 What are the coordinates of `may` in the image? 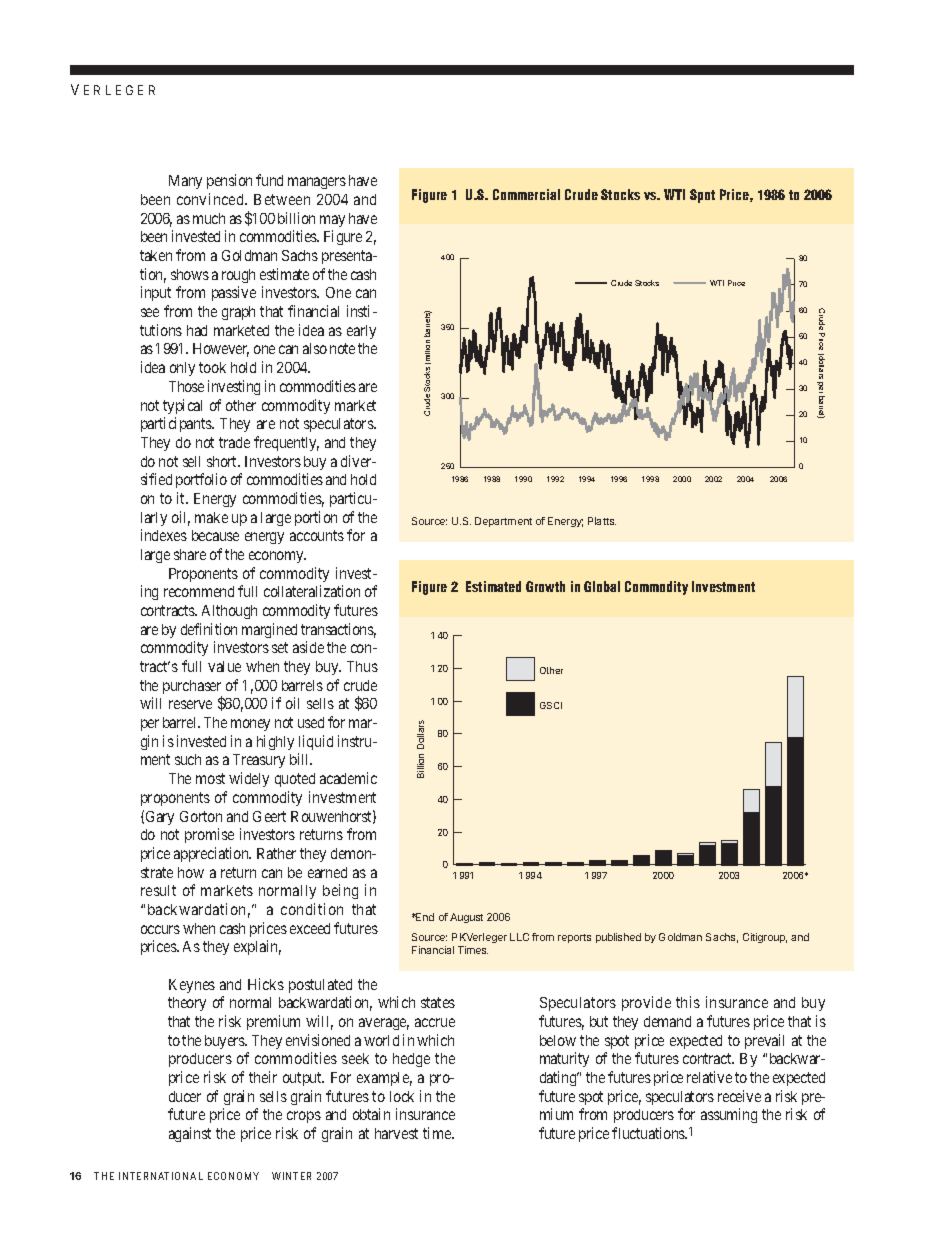 It's located at (332, 221).
